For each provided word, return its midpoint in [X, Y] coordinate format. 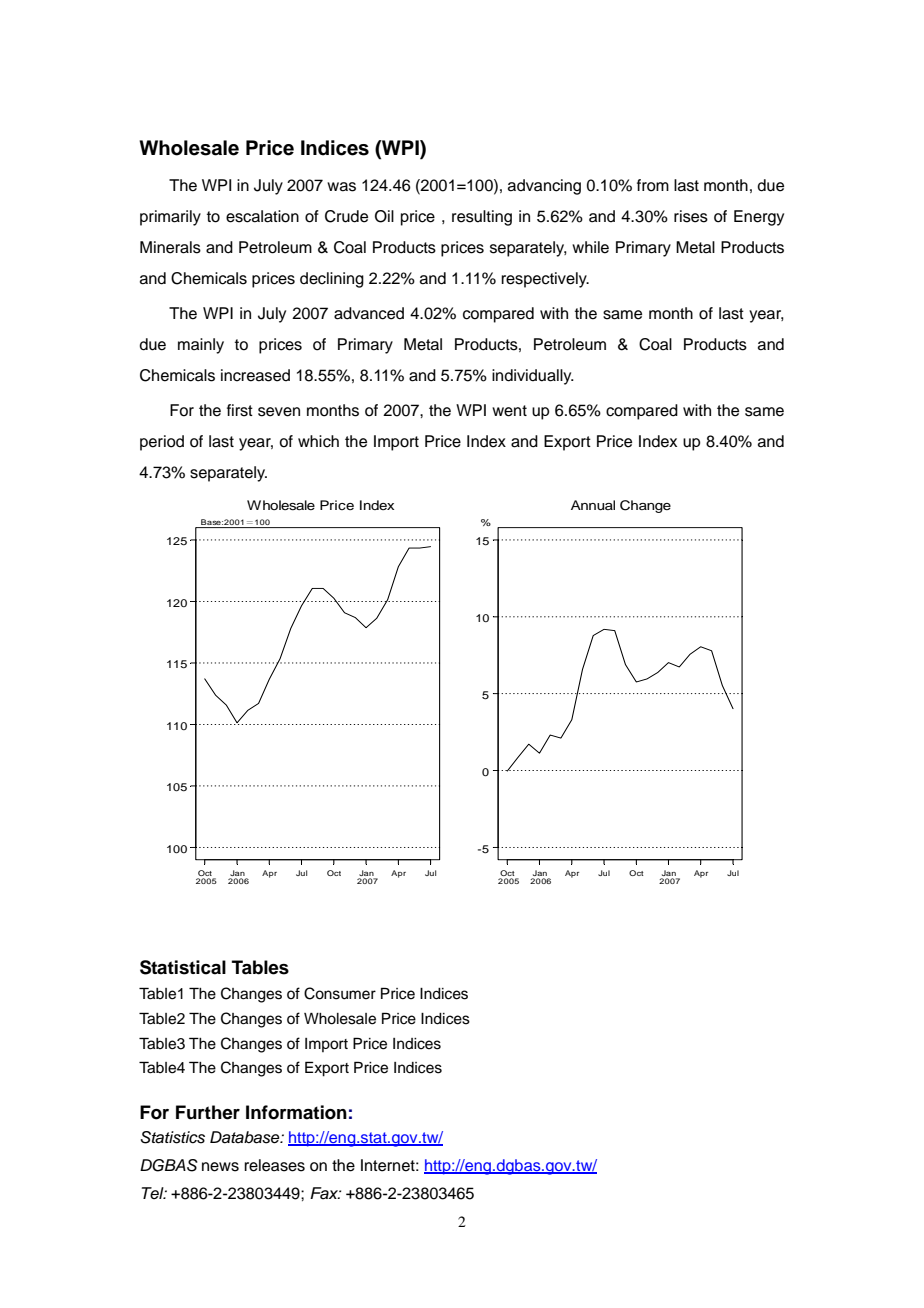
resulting [482, 218]
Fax [325, 1193]
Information [296, 1112]
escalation [262, 216]
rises [691, 216]
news [220, 1167]
